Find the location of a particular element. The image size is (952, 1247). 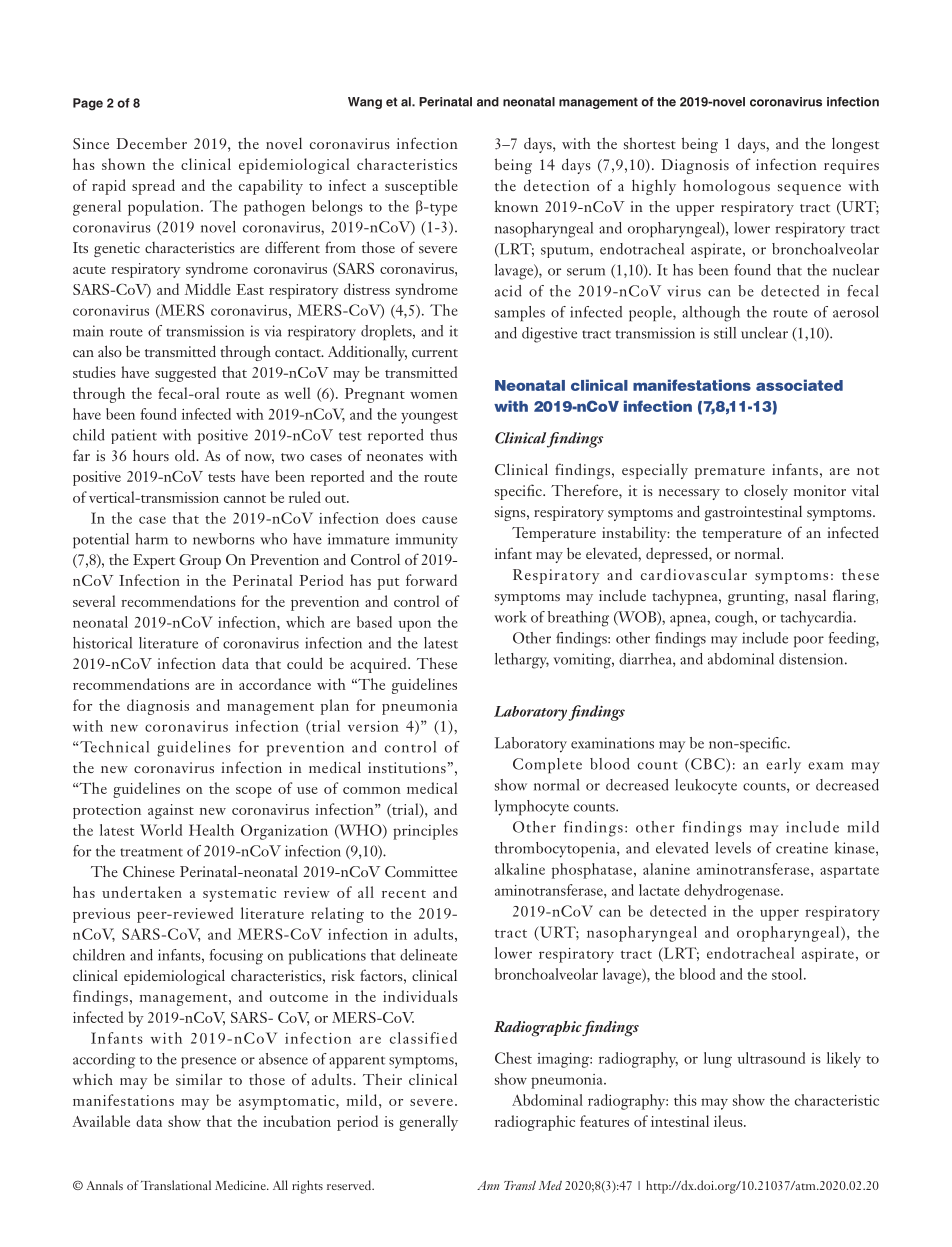

against is located at coordinates (171, 811).
